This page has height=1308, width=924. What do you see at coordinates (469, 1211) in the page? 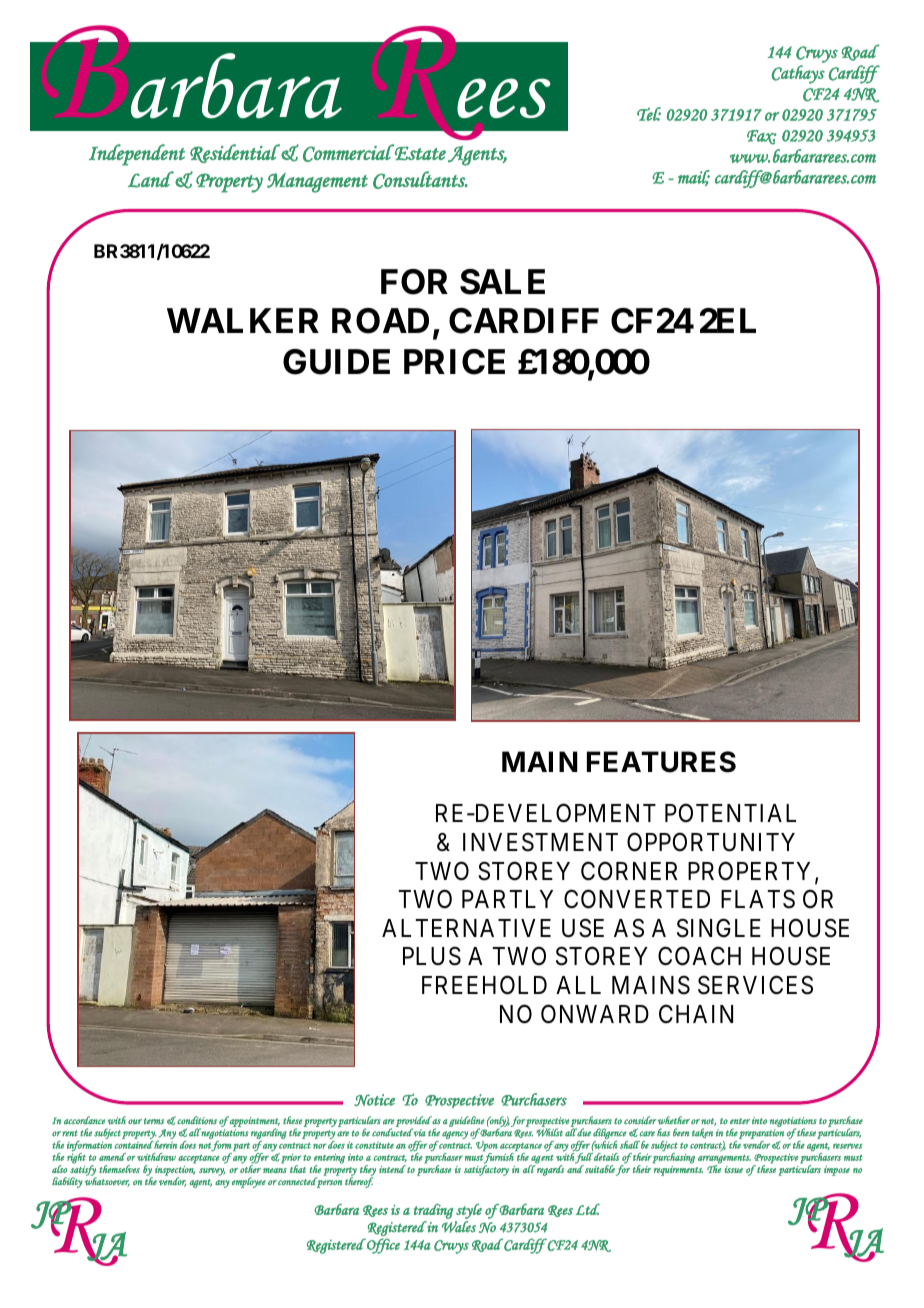
I see `style` at bounding box center [469, 1211].
